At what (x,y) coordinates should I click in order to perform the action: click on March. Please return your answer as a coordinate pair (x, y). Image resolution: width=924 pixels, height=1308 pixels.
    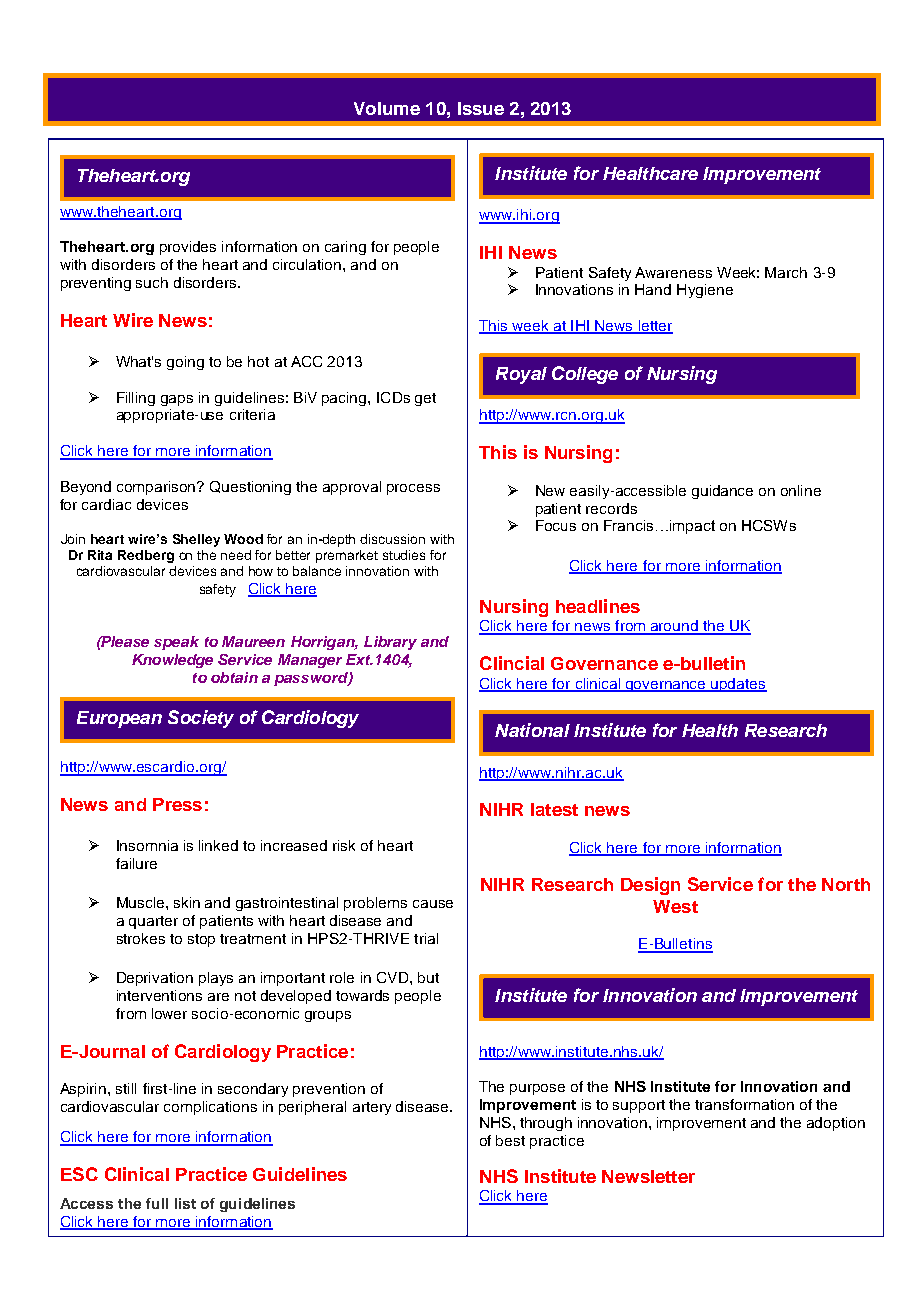
    Looking at the image, I should click on (786, 272).
